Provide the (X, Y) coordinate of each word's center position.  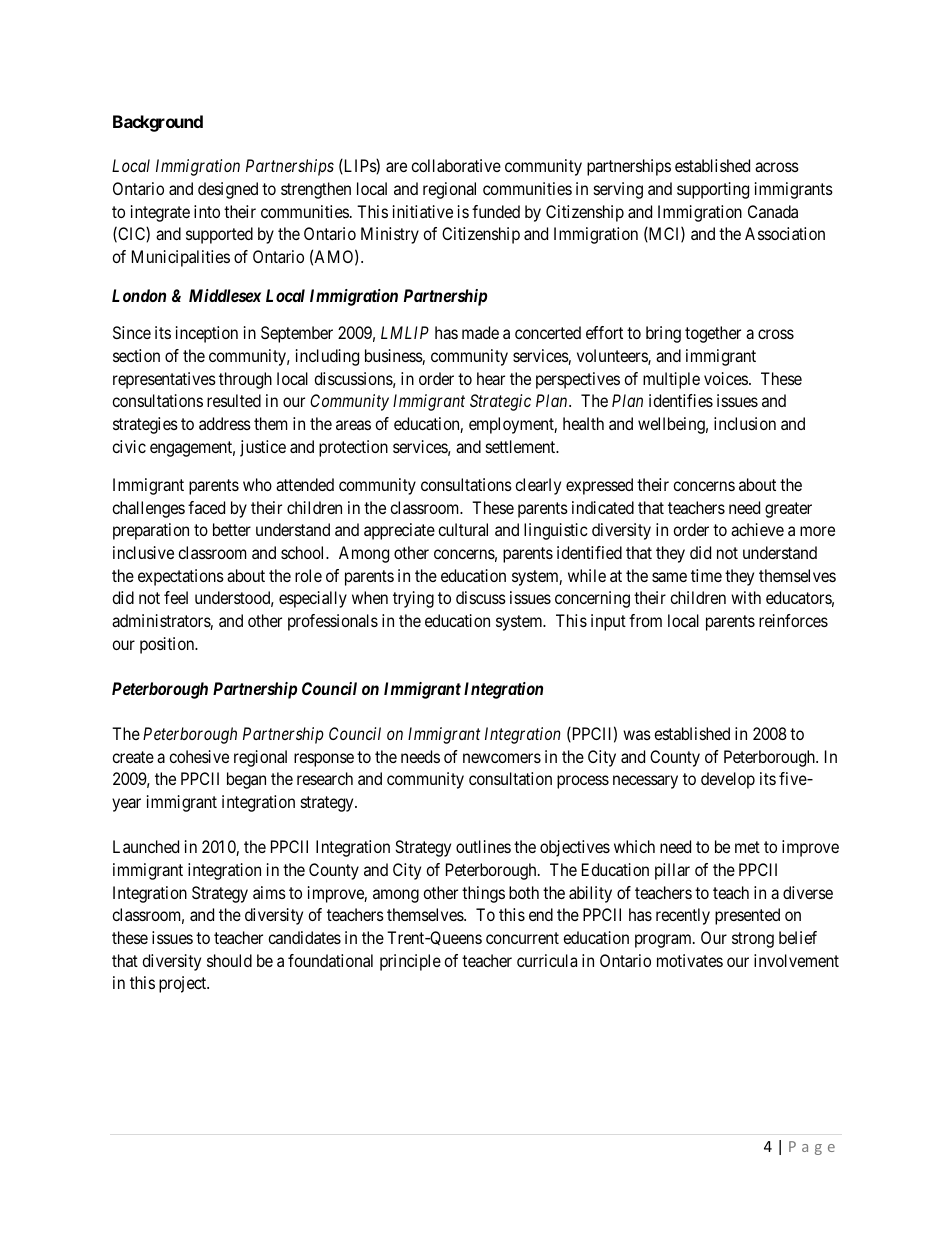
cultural (463, 529)
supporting (713, 190)
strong (753, 940)
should (229, 960)
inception (207, 334)
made (480, 332)
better (232, 529)
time (706, 575)
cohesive (199, 756)
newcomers (502, 758)
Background (158, 123)
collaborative (456, 165)
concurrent (522, 938)
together (713, 334)
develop (728, 780)
